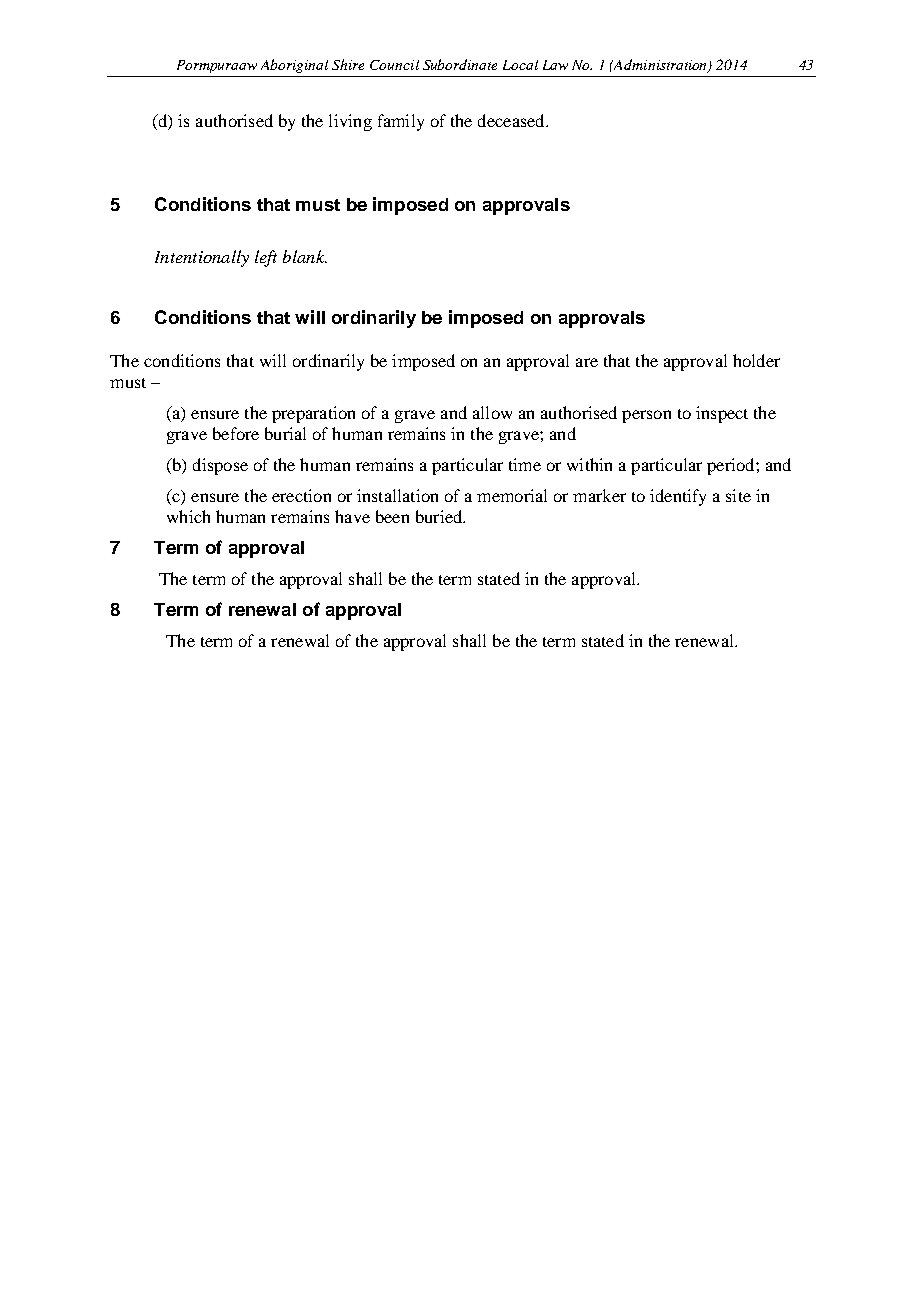 The height and width of the image is (1308, 924). What do you see at coordinates (305, 256) in the image?
I see `blank` at bounding box center [305, 256].
